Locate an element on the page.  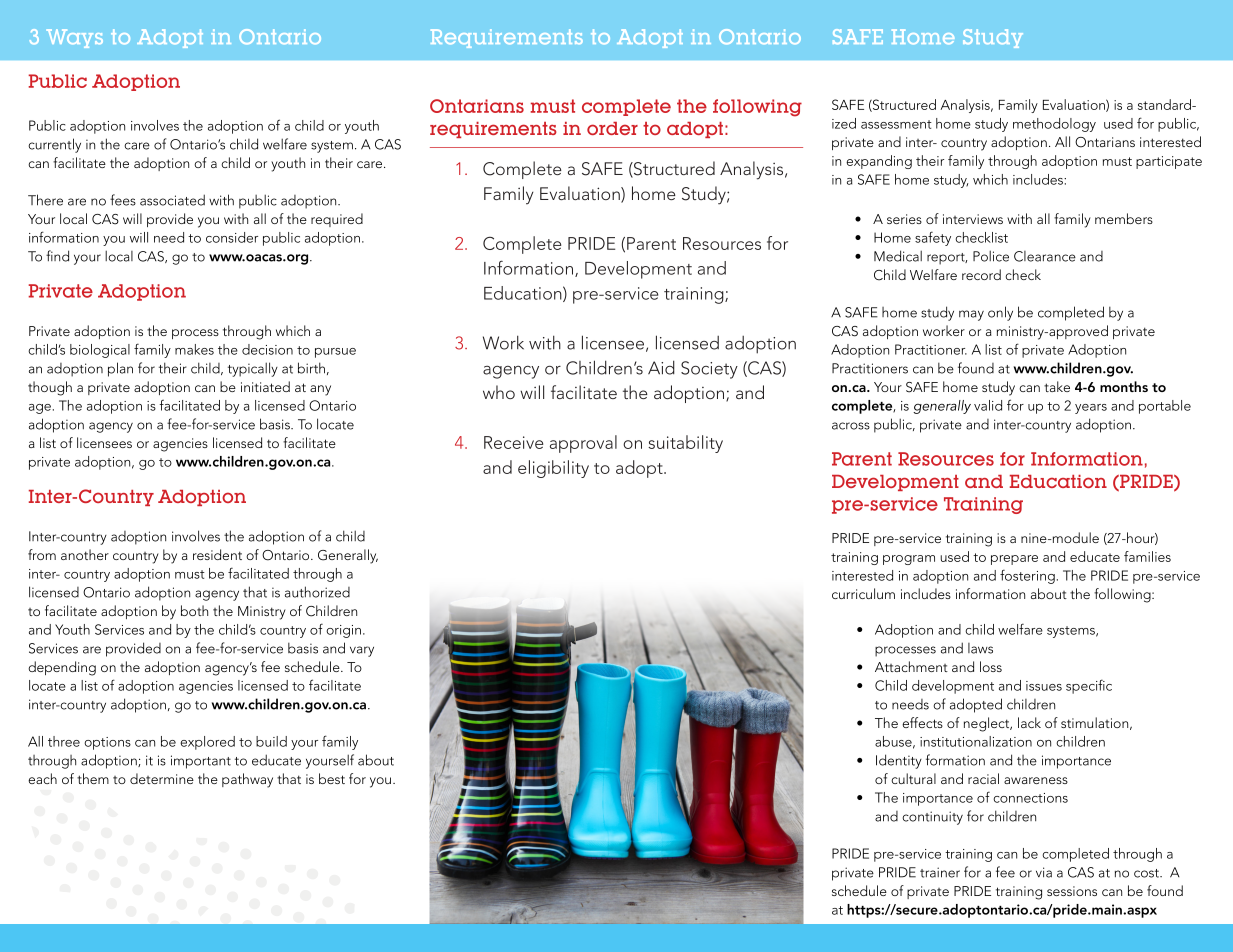
order is located at coordinates (612, 128).
